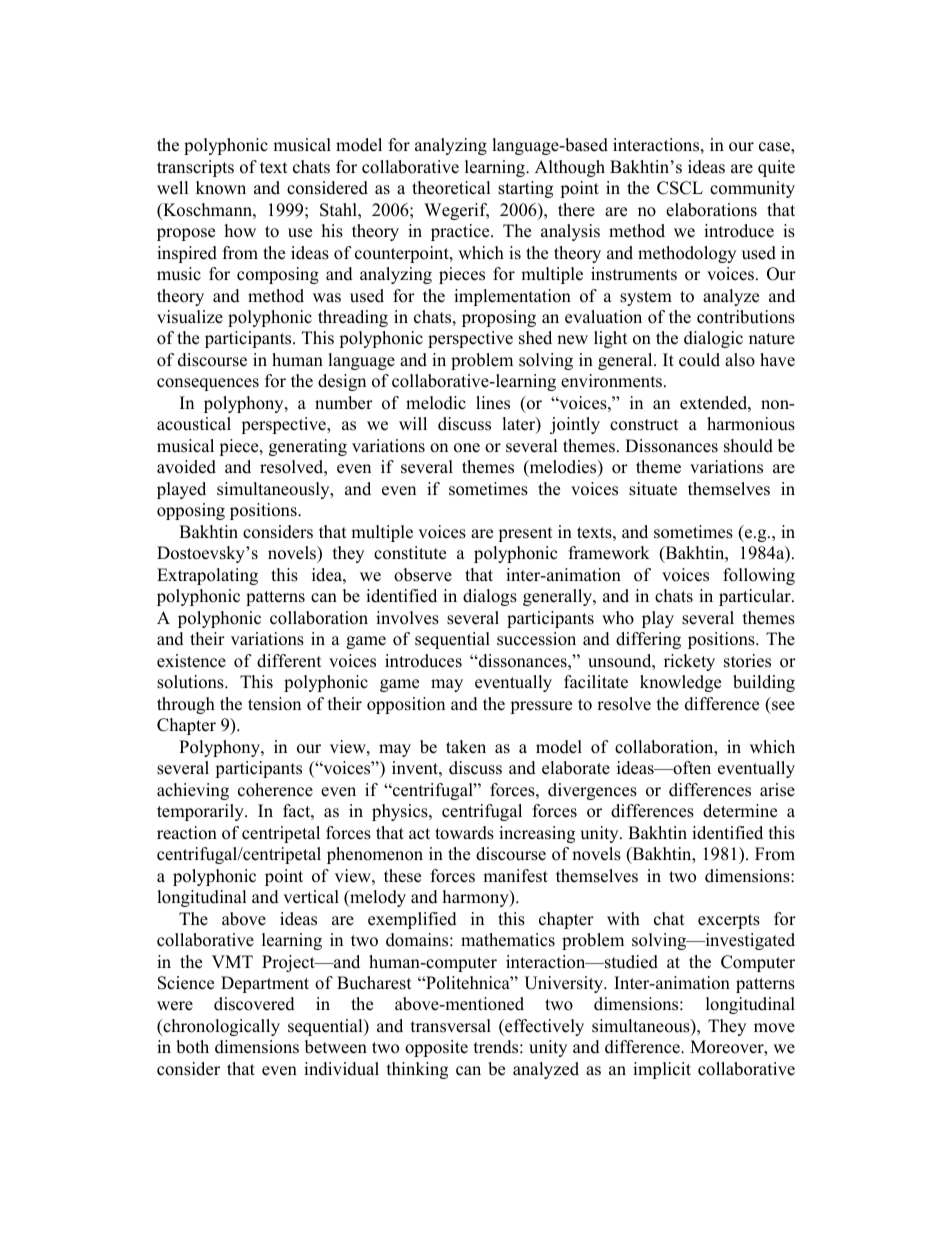 This screenshot has width=952, height=1233. I want to click on theoretical, so click(451, 188).
